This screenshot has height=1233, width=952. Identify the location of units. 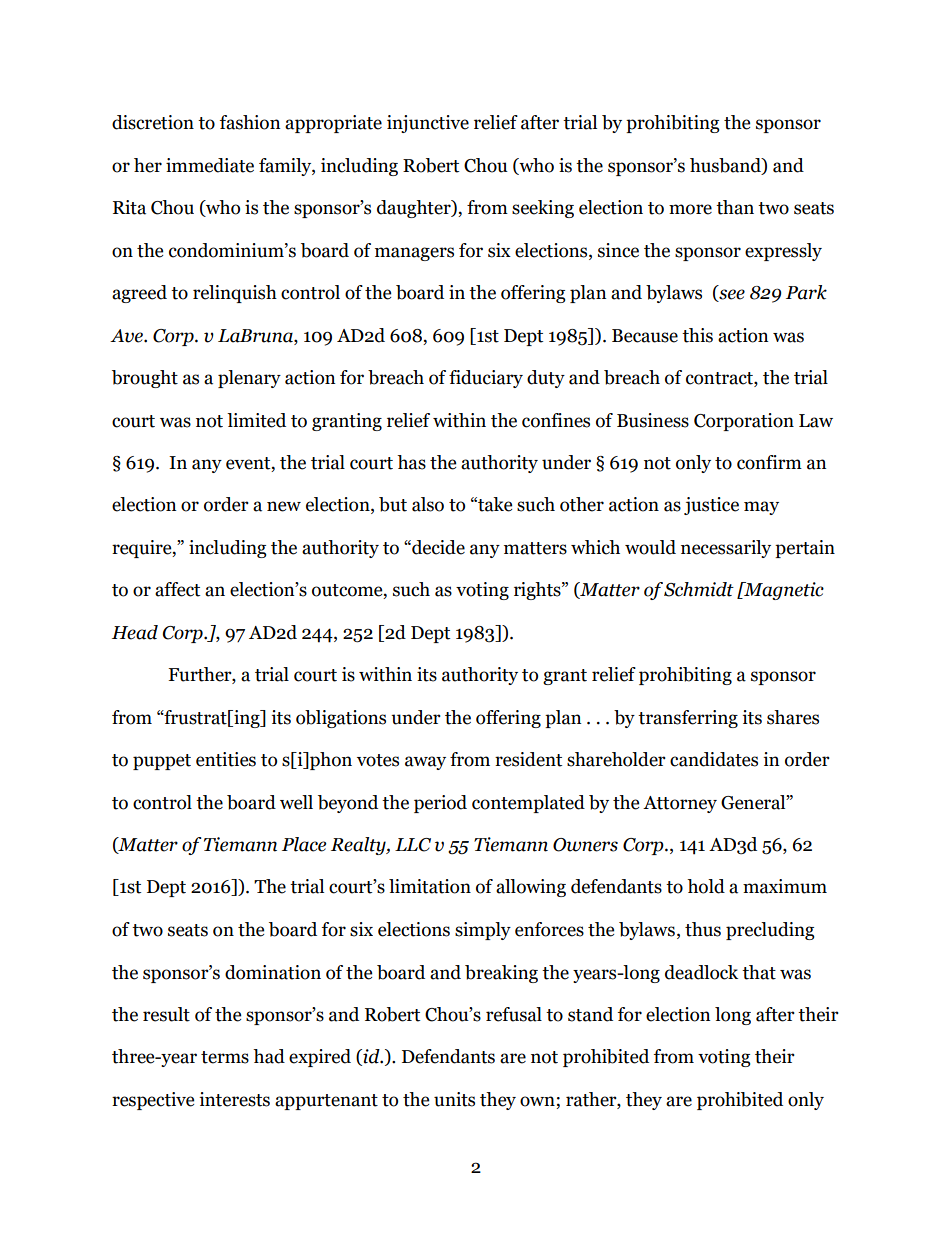
(454, 1099).
